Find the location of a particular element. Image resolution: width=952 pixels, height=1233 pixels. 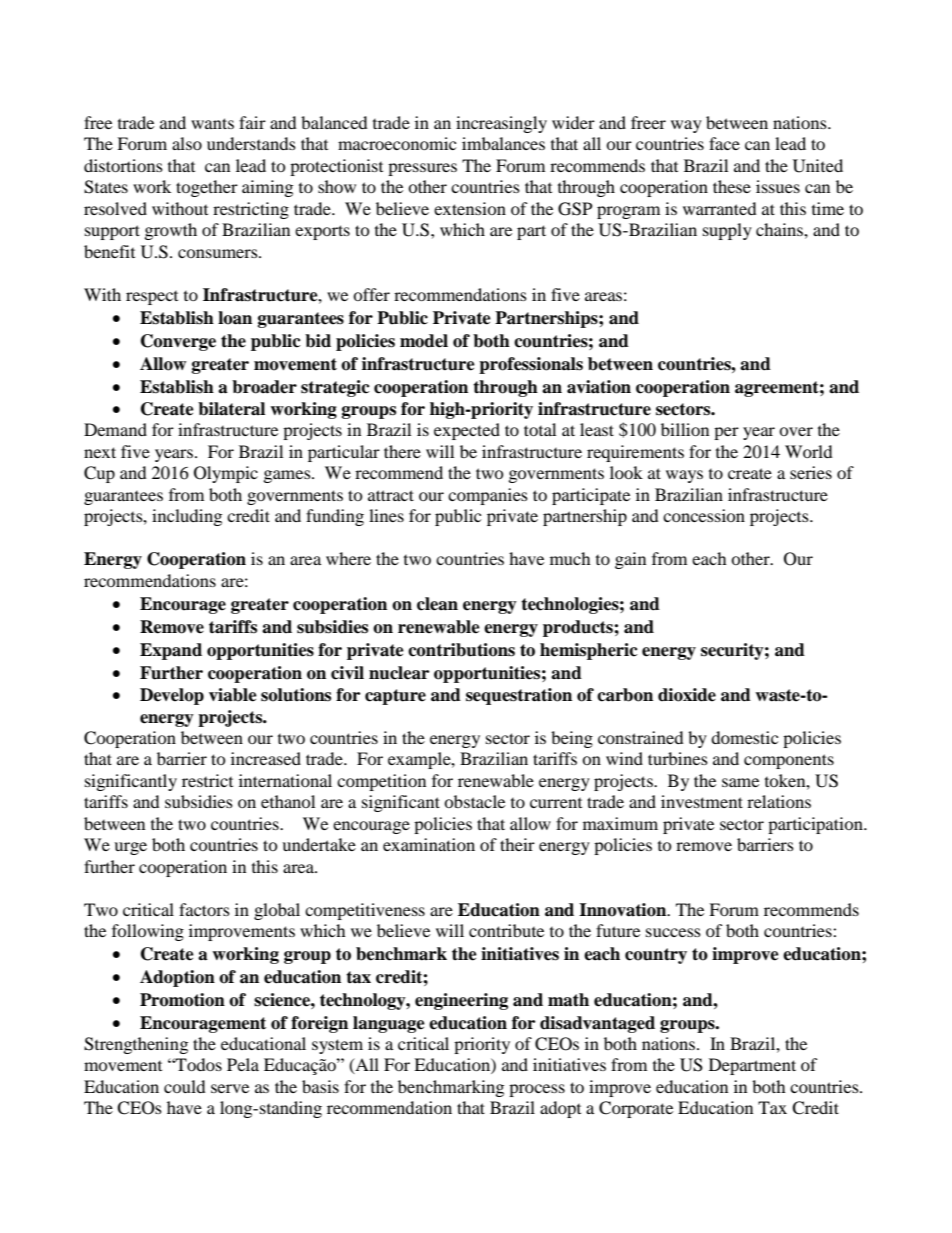

face is located at coordinates (724, 143).
